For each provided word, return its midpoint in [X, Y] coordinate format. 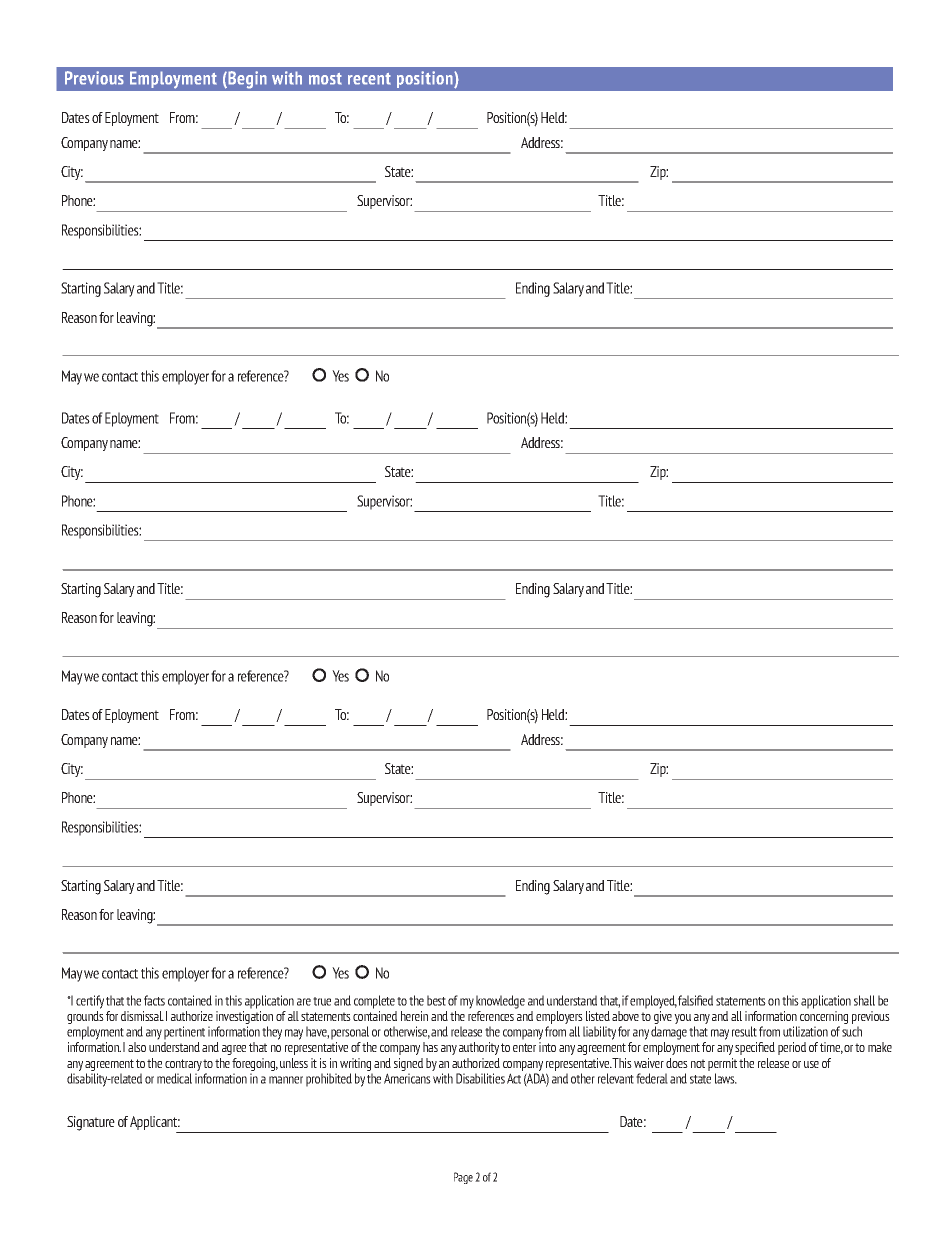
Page [463, 1178]
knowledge [500, 1002]
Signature [91, 1123]
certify [90, 1002]
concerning [823, 1019]
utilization [805, 1031]
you [682, 1019]
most [325, 79]
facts [154, 1000]
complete [374, 1002]
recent [369, 79]
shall [864, 1000]
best [436, 1000]
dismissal [142, 1016]
